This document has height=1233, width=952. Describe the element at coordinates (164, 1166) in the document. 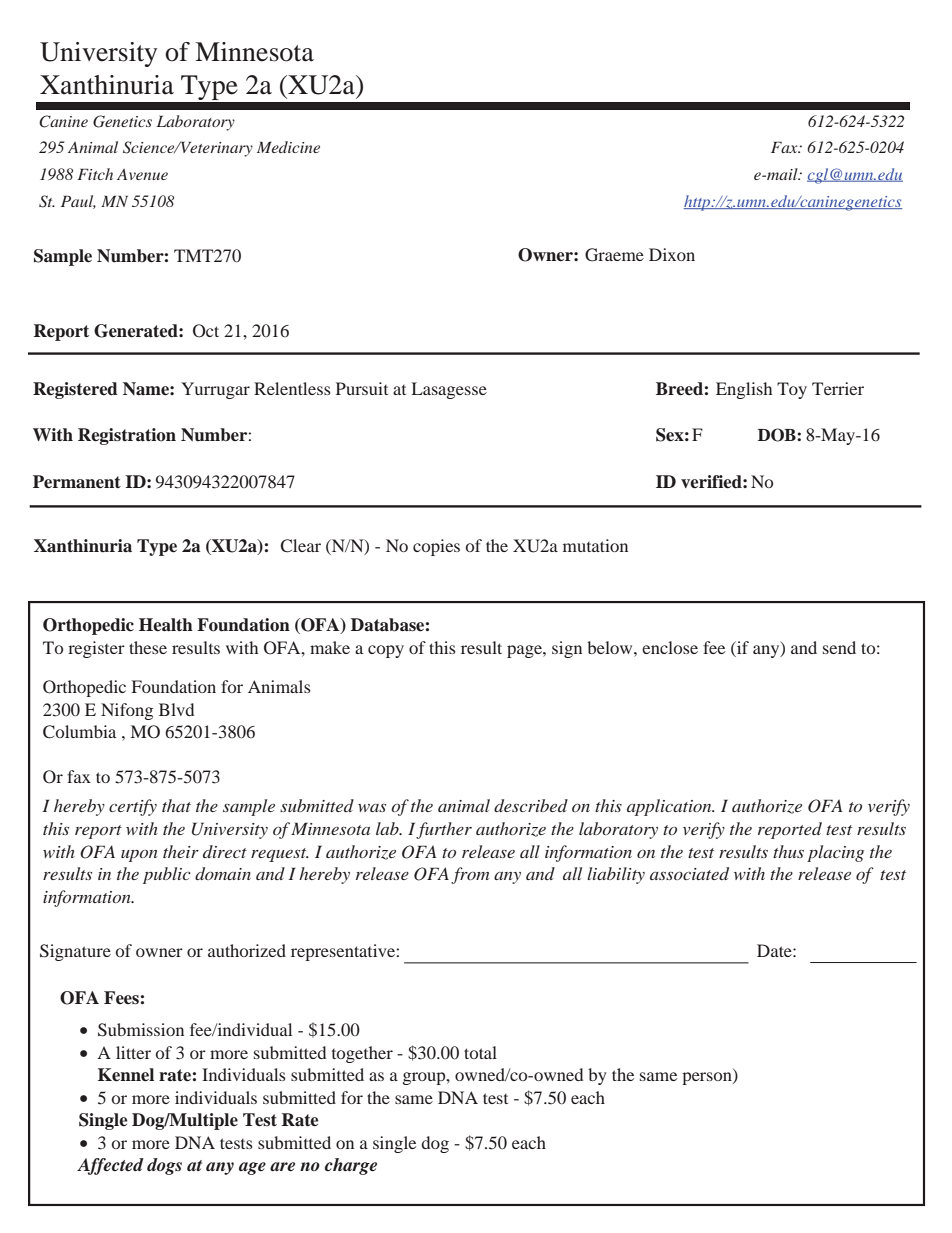

I see `dogs` at that location.
